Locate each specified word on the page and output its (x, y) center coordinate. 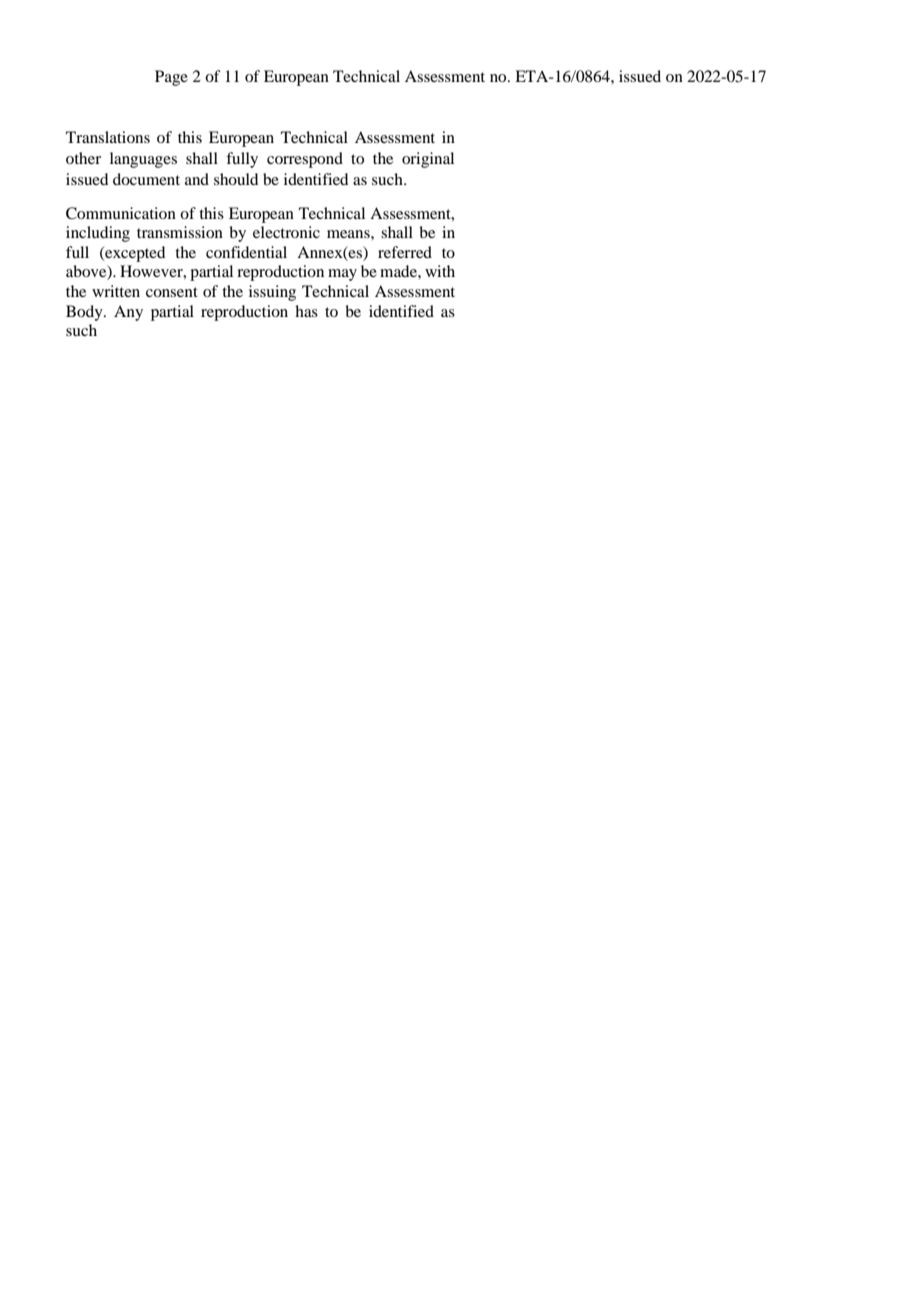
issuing (272, 293)
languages (143, 160)
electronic (286, 232)
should (236, 179)
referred (405, 252)
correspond (305, 160)
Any (128, 313)
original (428, 160)
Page (171, 78)
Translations (108, 137)
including (98, 234)
